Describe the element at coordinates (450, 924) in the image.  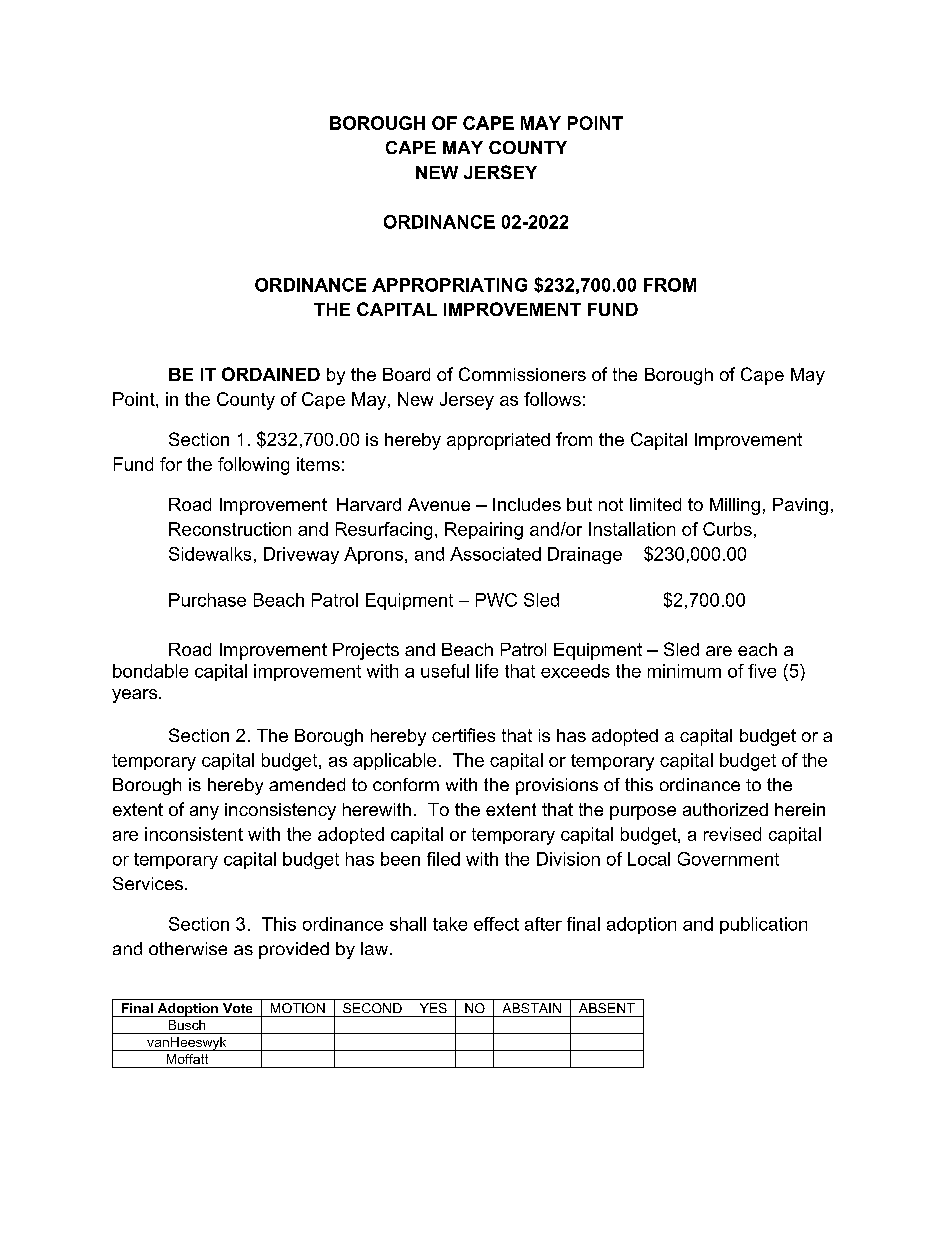
I see `take` at that location.
